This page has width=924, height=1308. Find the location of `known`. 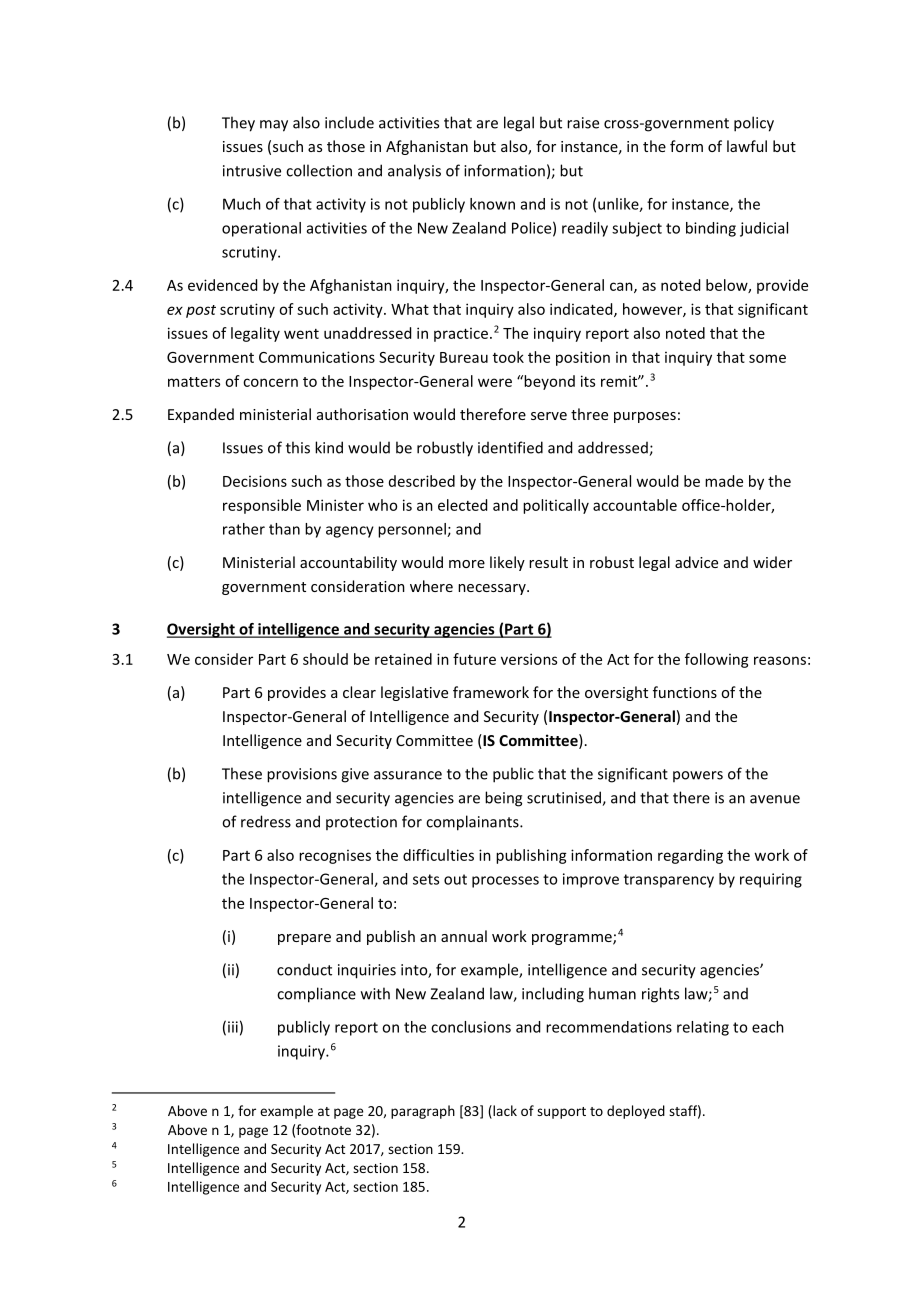

known is located at coordinates (492, 204).
